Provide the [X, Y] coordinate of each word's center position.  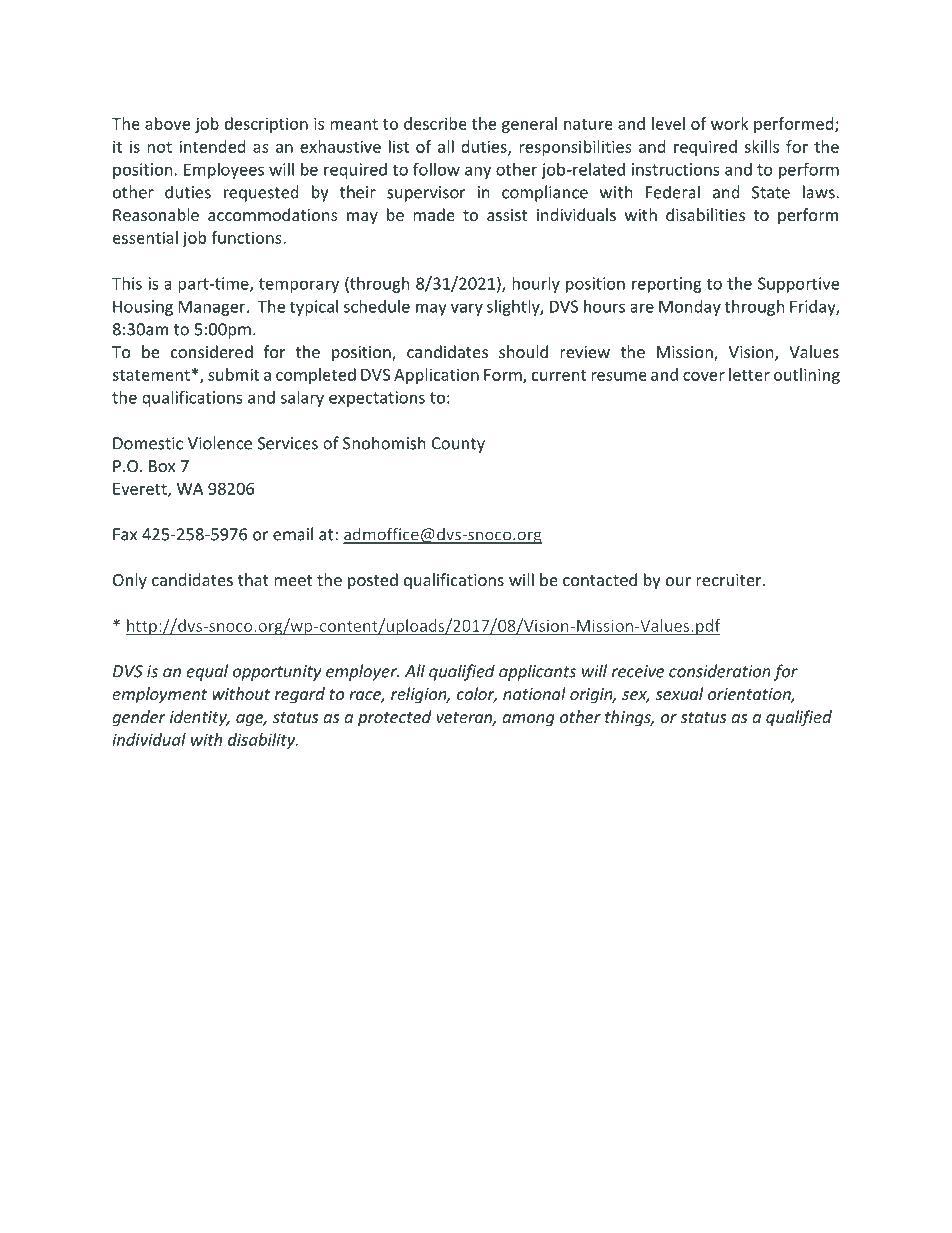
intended [212, 146]
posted [373, 581]
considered [212, 351]
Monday [690, 308]
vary [467, 309]
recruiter [730, 580]
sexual [679, 693]
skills [761, 146]
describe [435, 123]
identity [199, 718]
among [528, 720]
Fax [125, 534]
